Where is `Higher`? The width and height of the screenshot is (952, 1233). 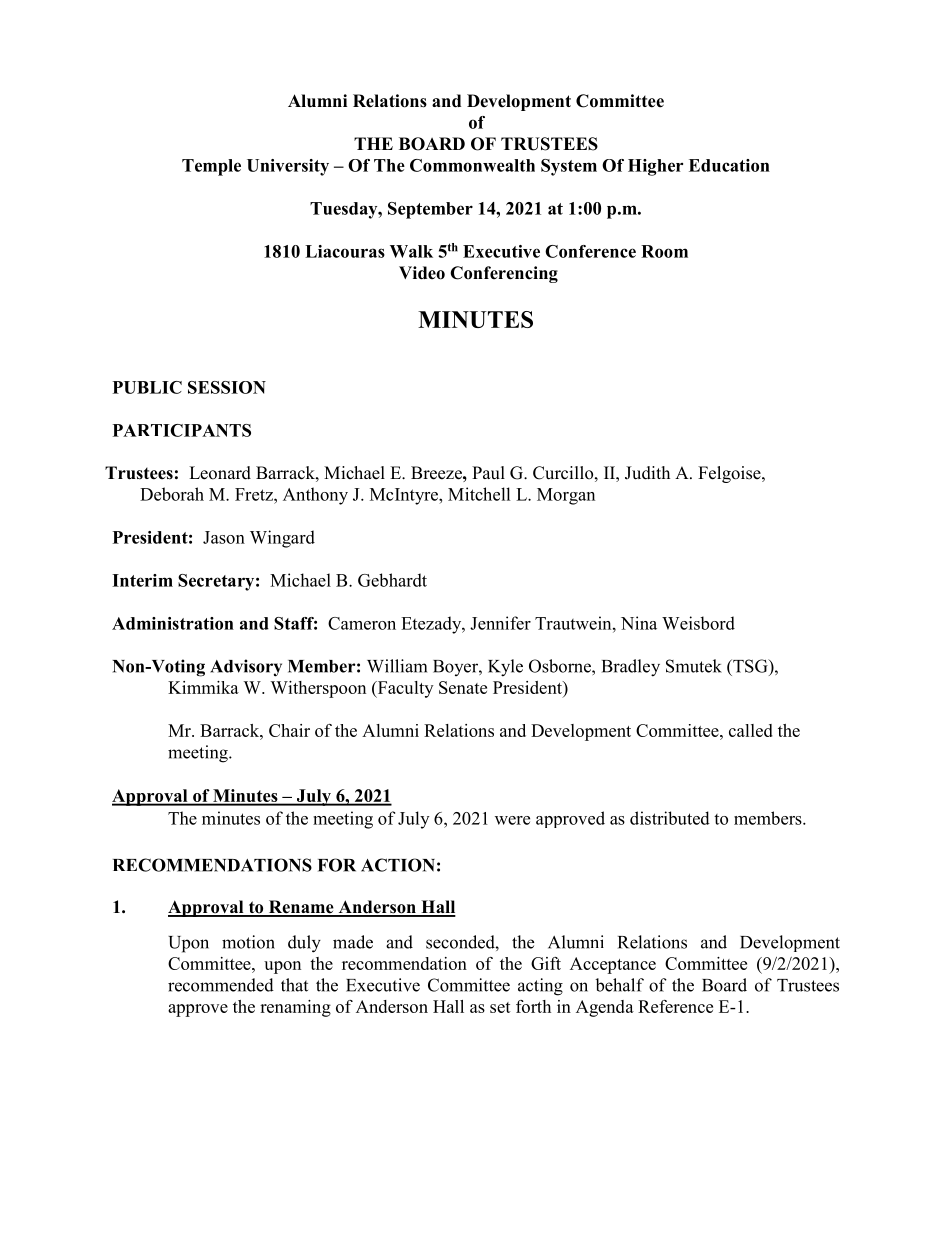 Higher is located at coordinates (655, 167).
